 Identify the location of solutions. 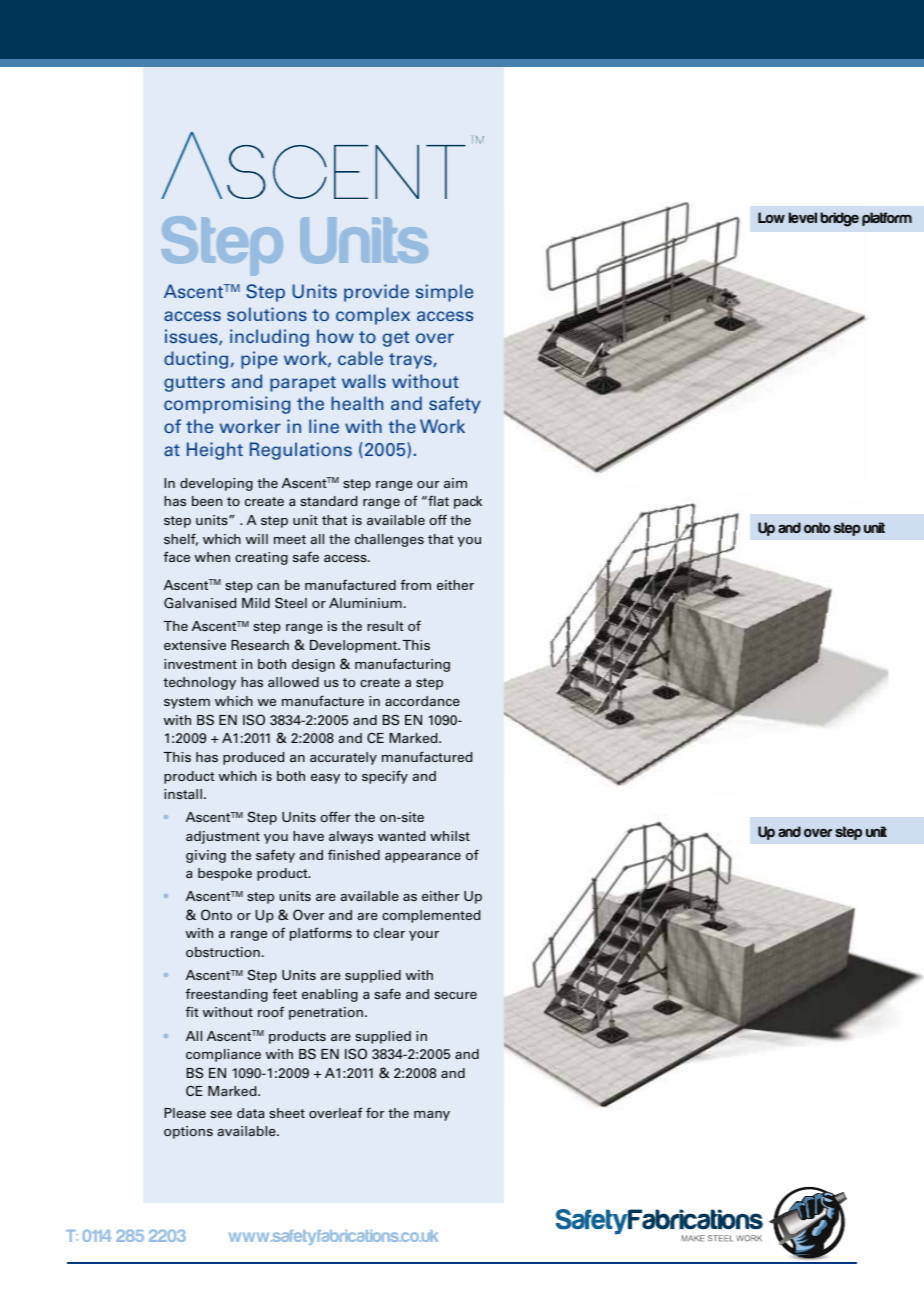
(267, 314).
